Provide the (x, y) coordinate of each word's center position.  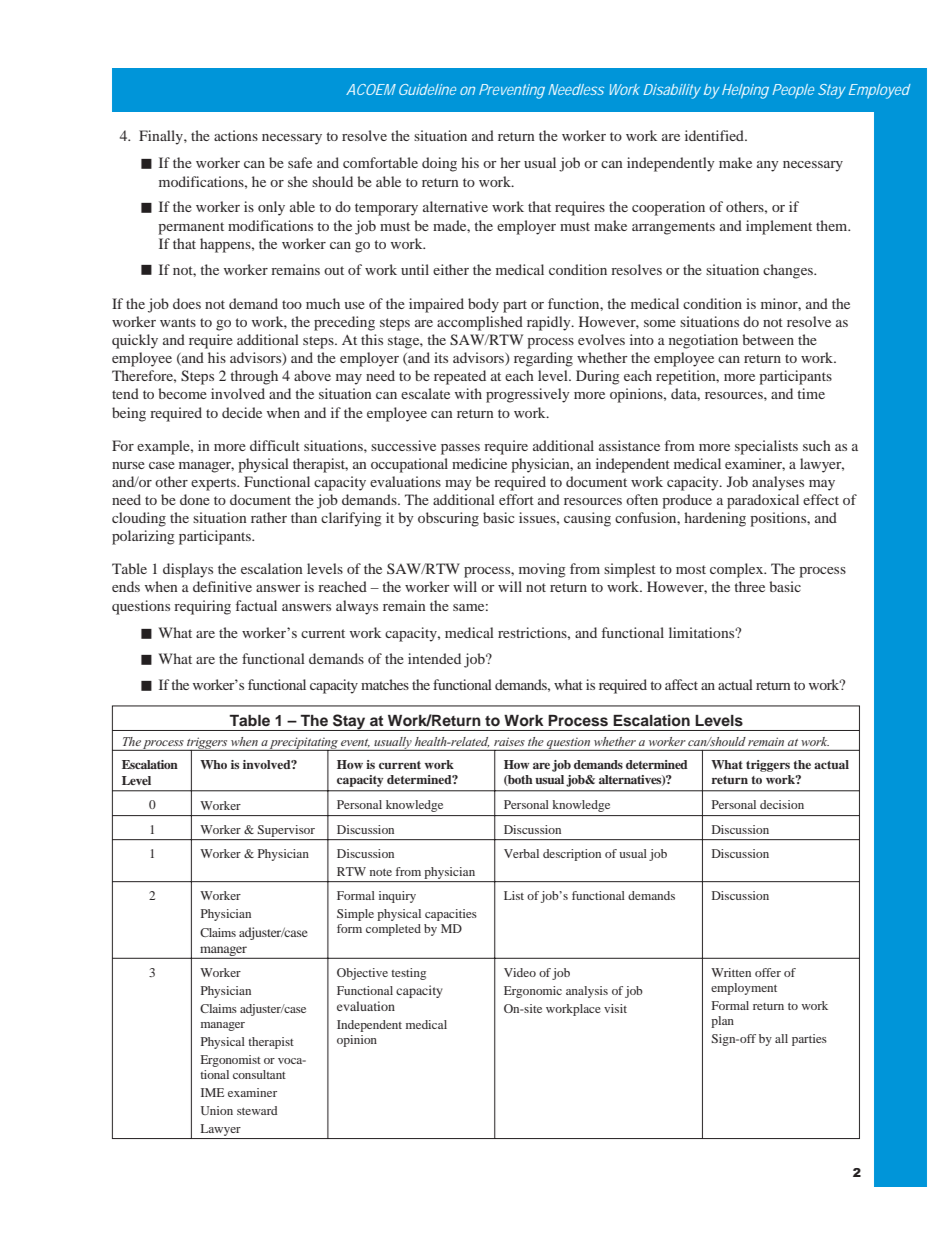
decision (782, 804)
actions (236, 135)
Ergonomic (533, 992)
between (768, 339)
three (749, 586)
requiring (202, 607)
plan (722, 1022)
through (254, 377)
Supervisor (286, 831)
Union (217, 1110)
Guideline (427, 89)
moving (542, 570)
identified (715, 135)
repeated (460, 377)
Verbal (521, 853)
